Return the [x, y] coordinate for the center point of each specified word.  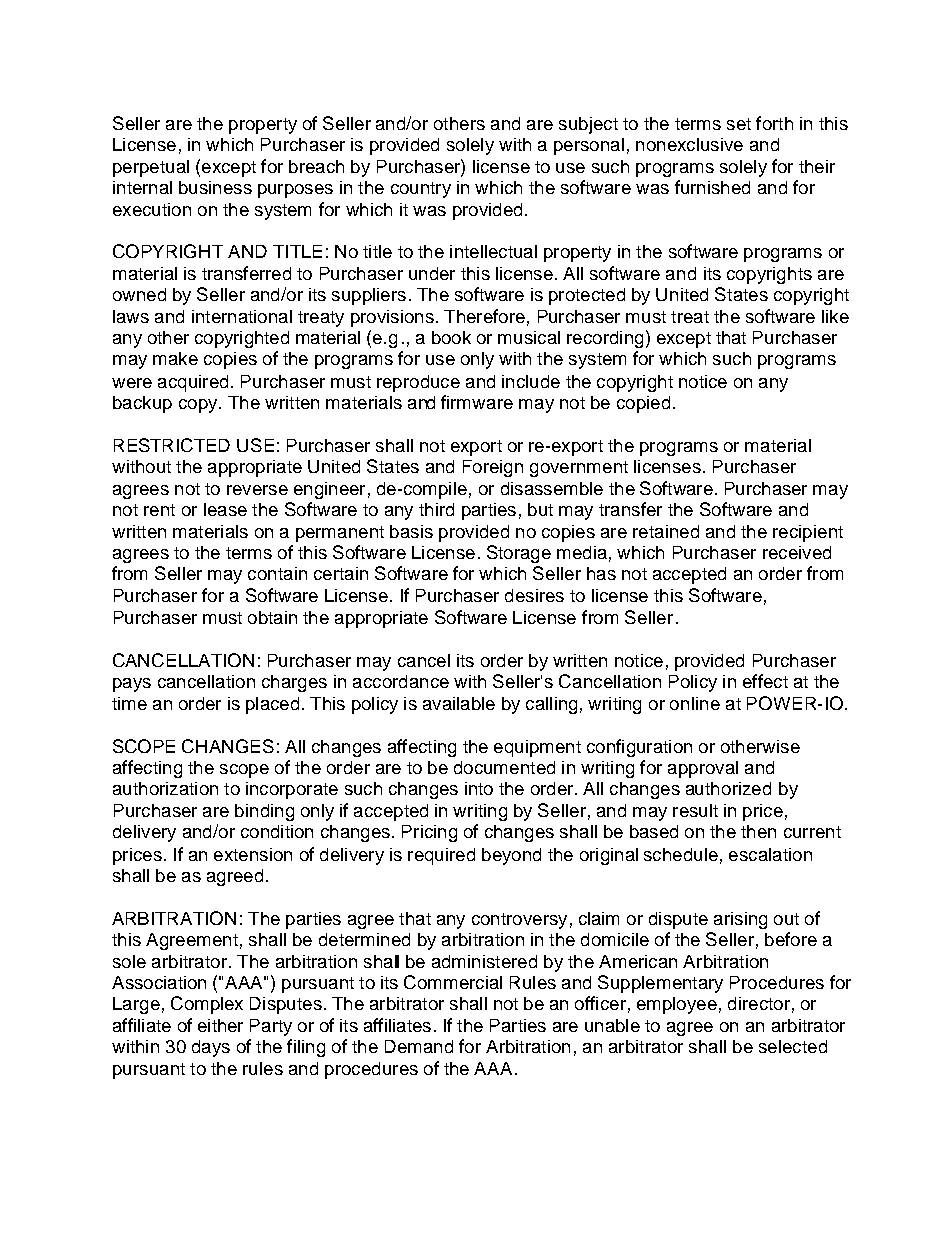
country [421, 190]
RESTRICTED [172, 445]
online [695, 703]
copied [643, 404]
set [739, 124]
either [220, 1025]
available [459, 703]
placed [272, 705]
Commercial [453, 982]
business [215, 187]
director [759, 1003]
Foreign [493, 468]
